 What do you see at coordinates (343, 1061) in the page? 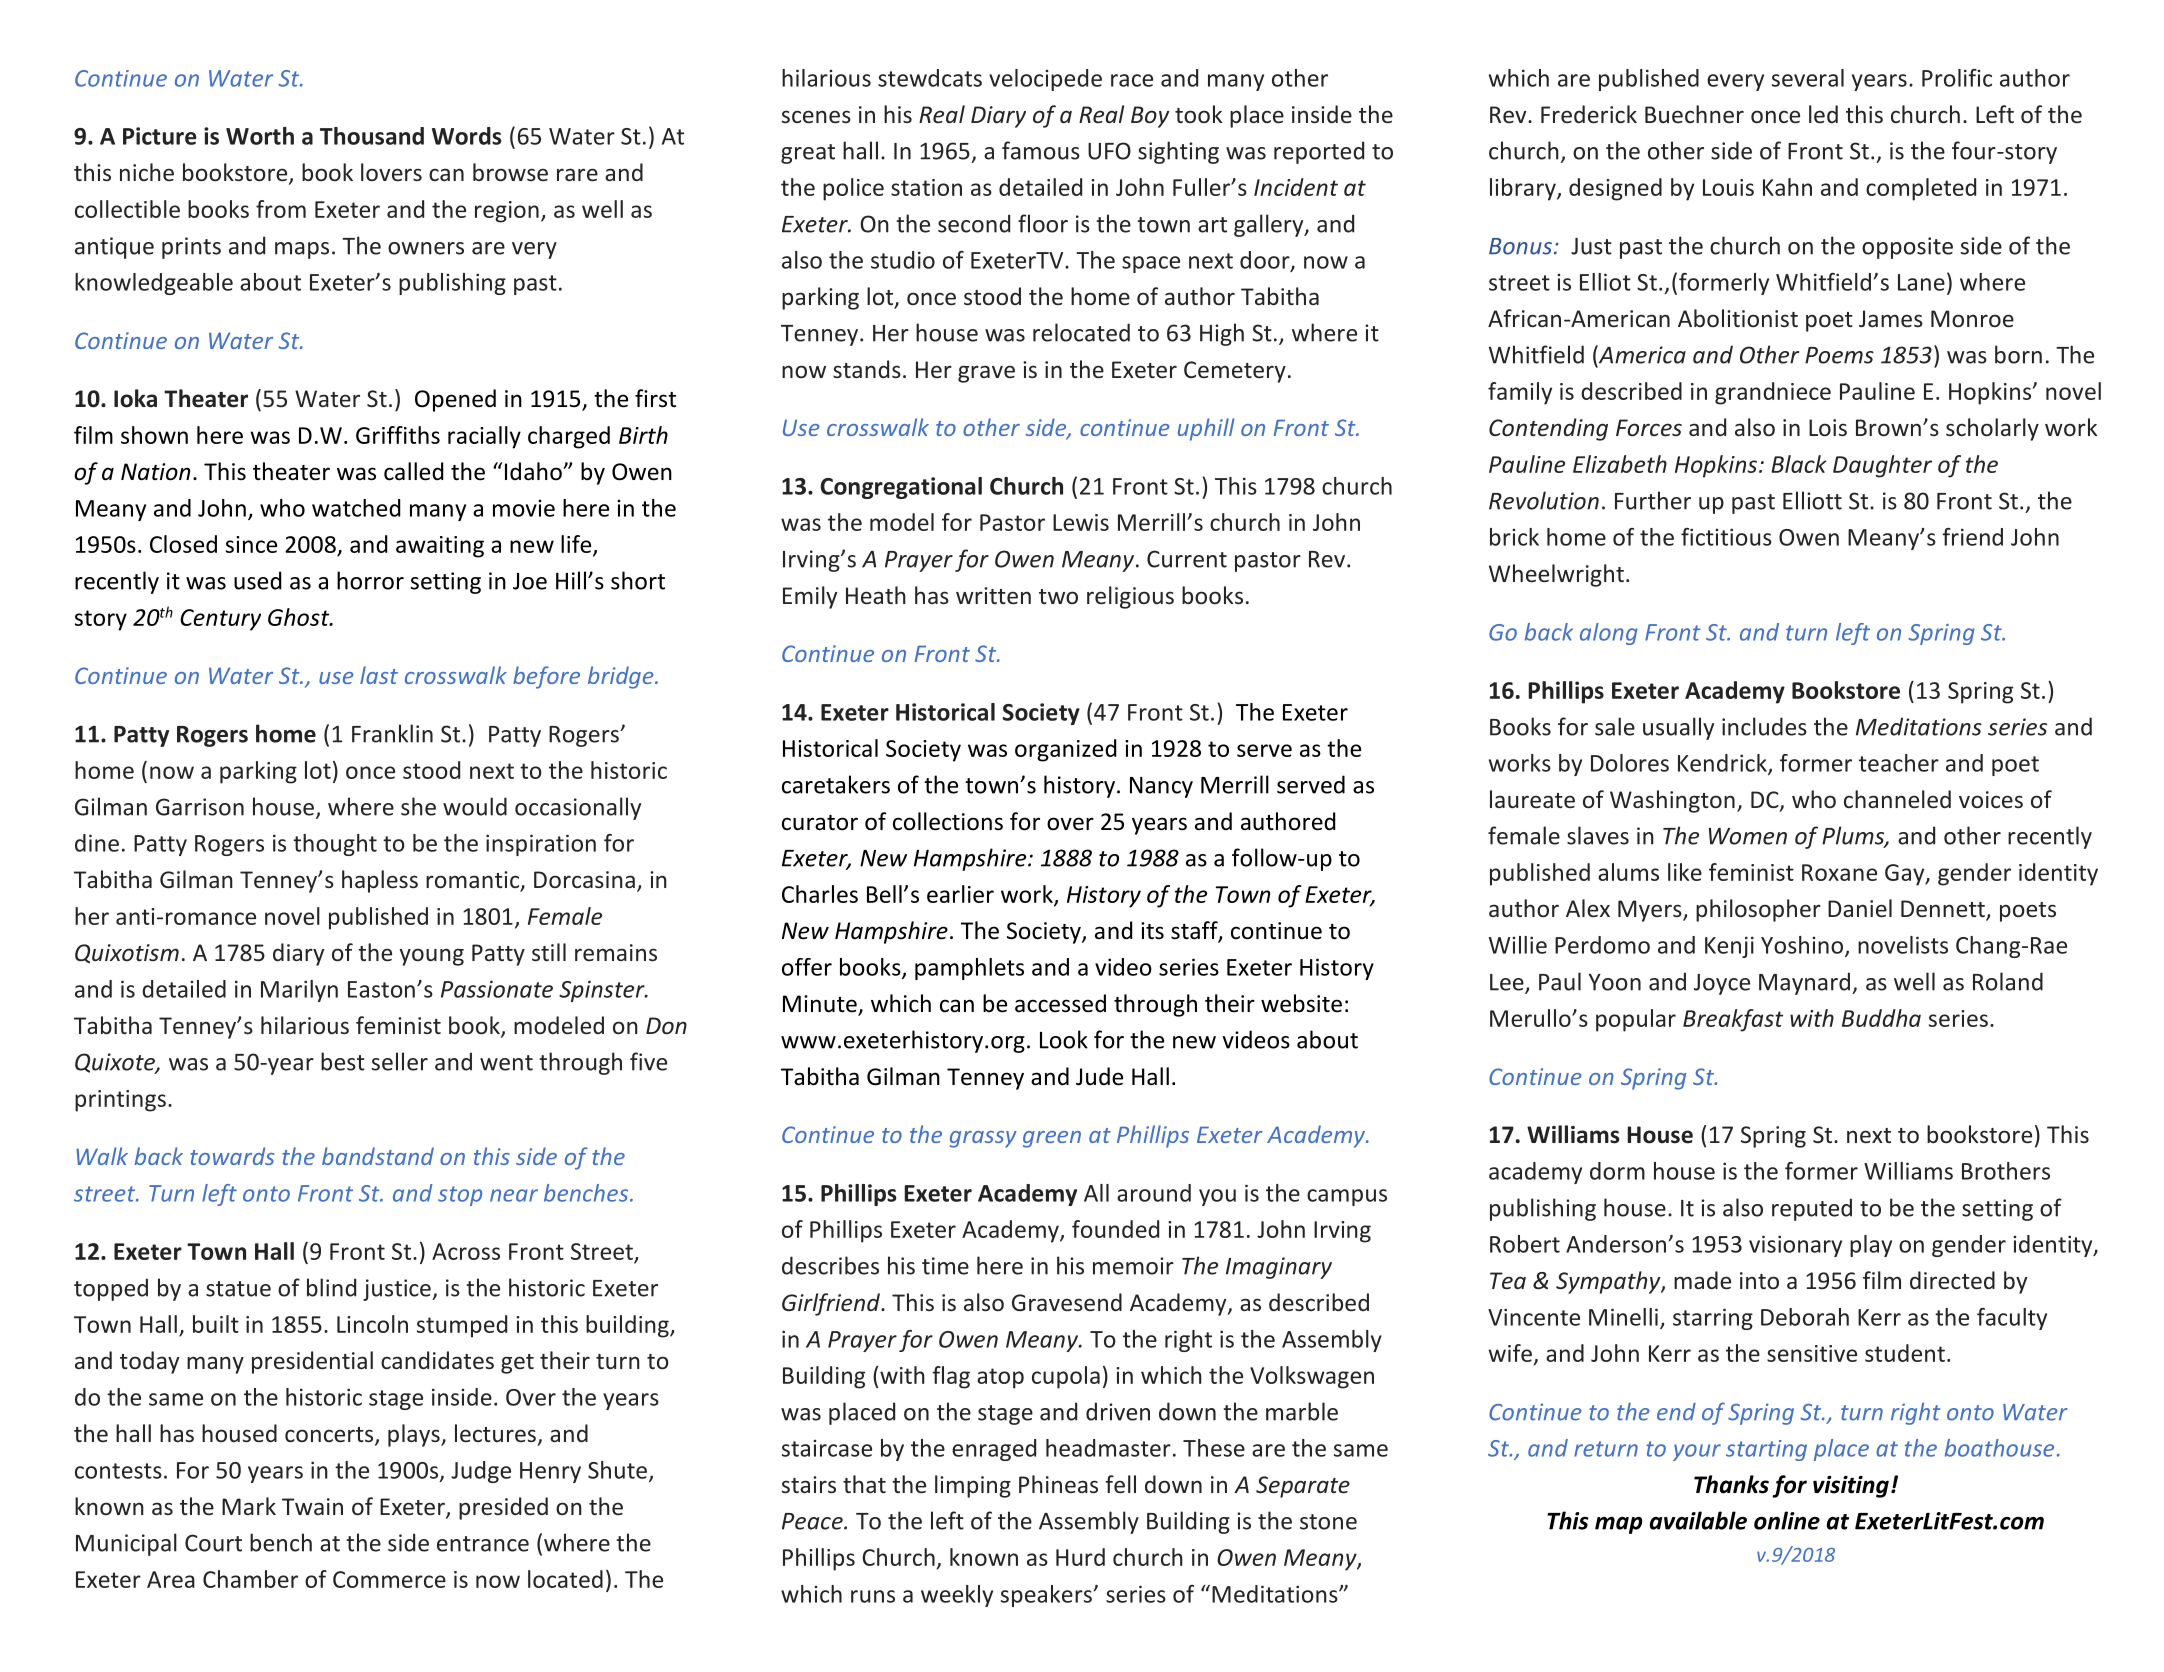
I see `best` at bounding box center [343, 1061].
